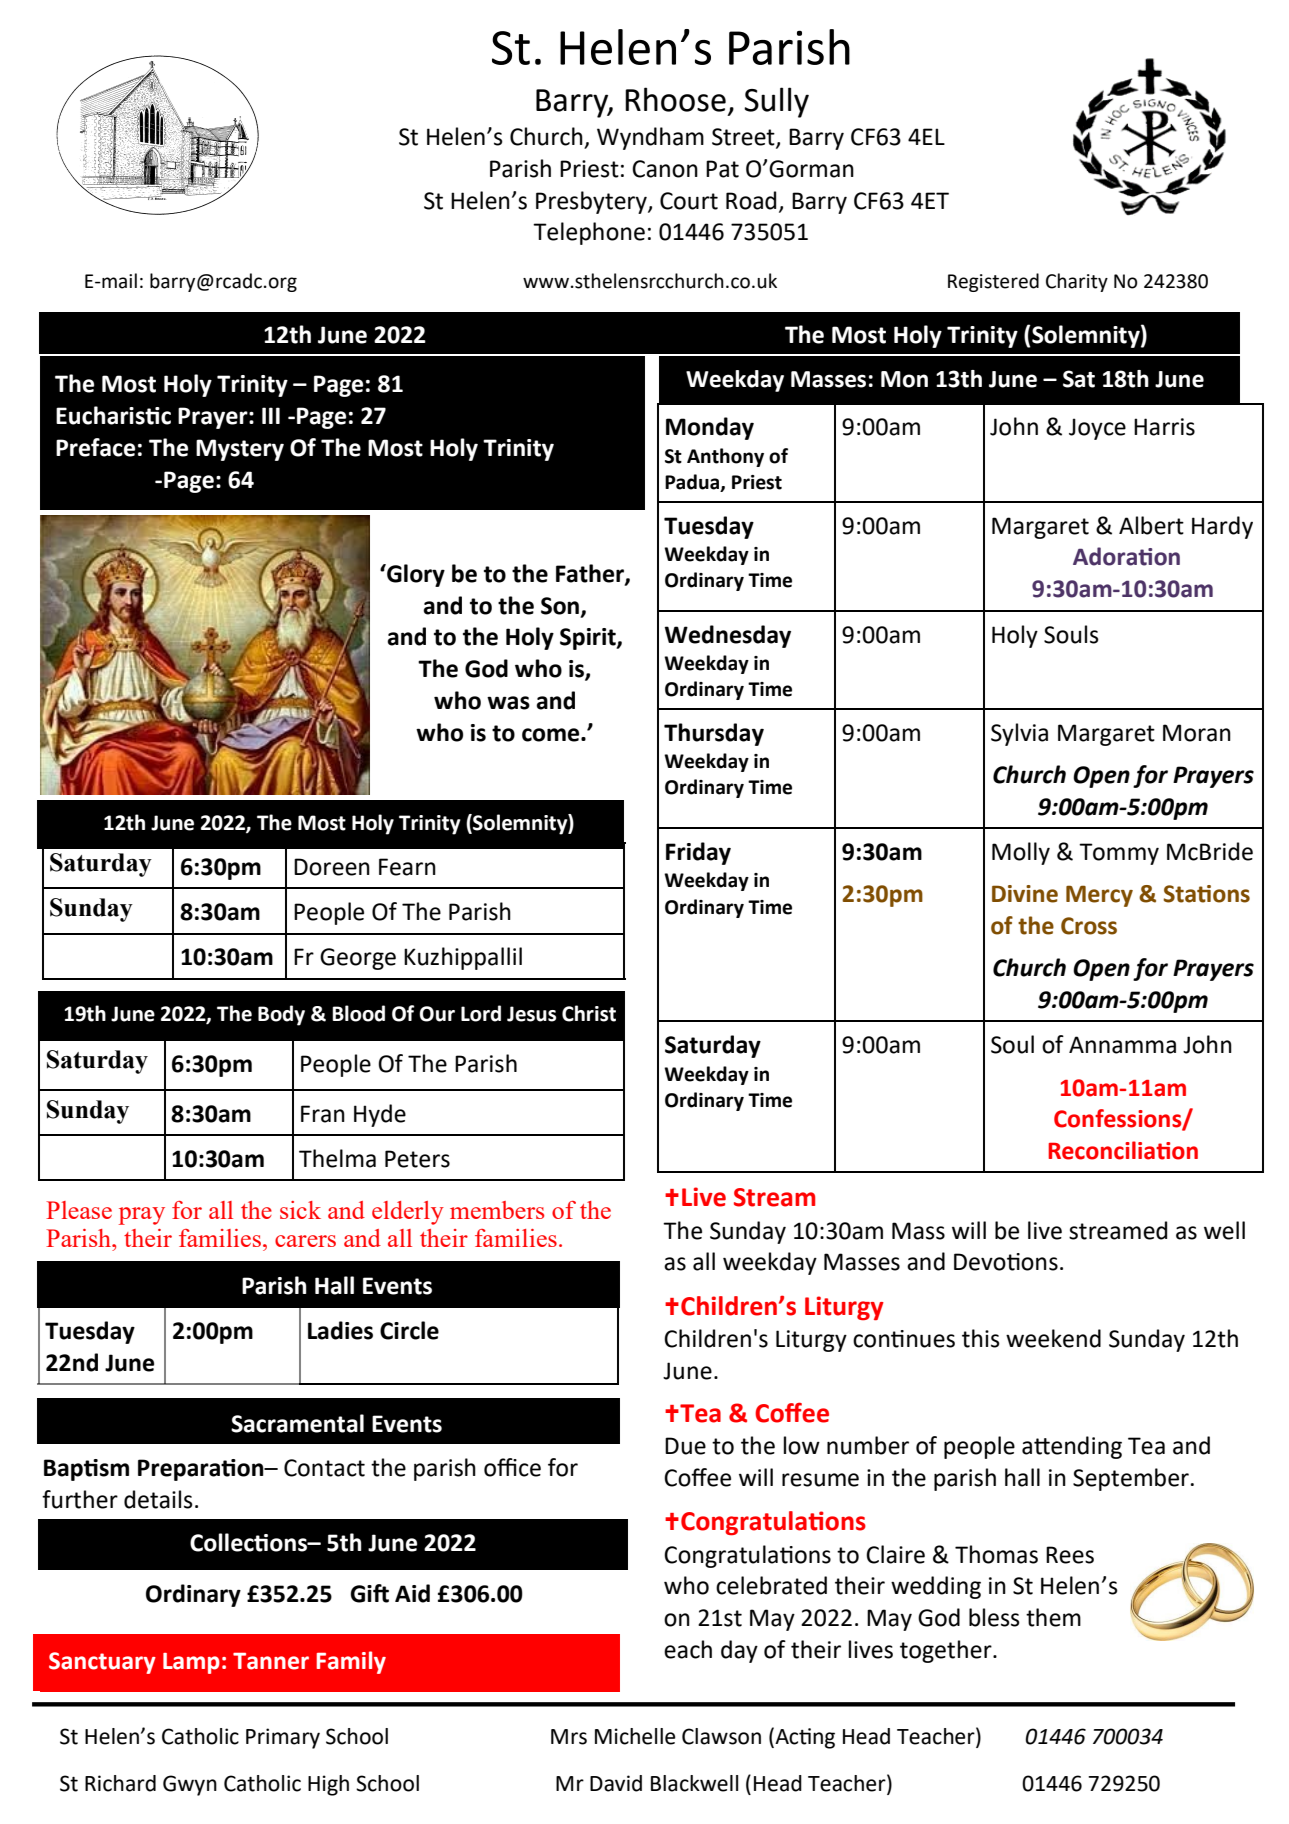  Describe the element at coordinates (300, 1210) in the screenshot. I see `sick` at that location.
